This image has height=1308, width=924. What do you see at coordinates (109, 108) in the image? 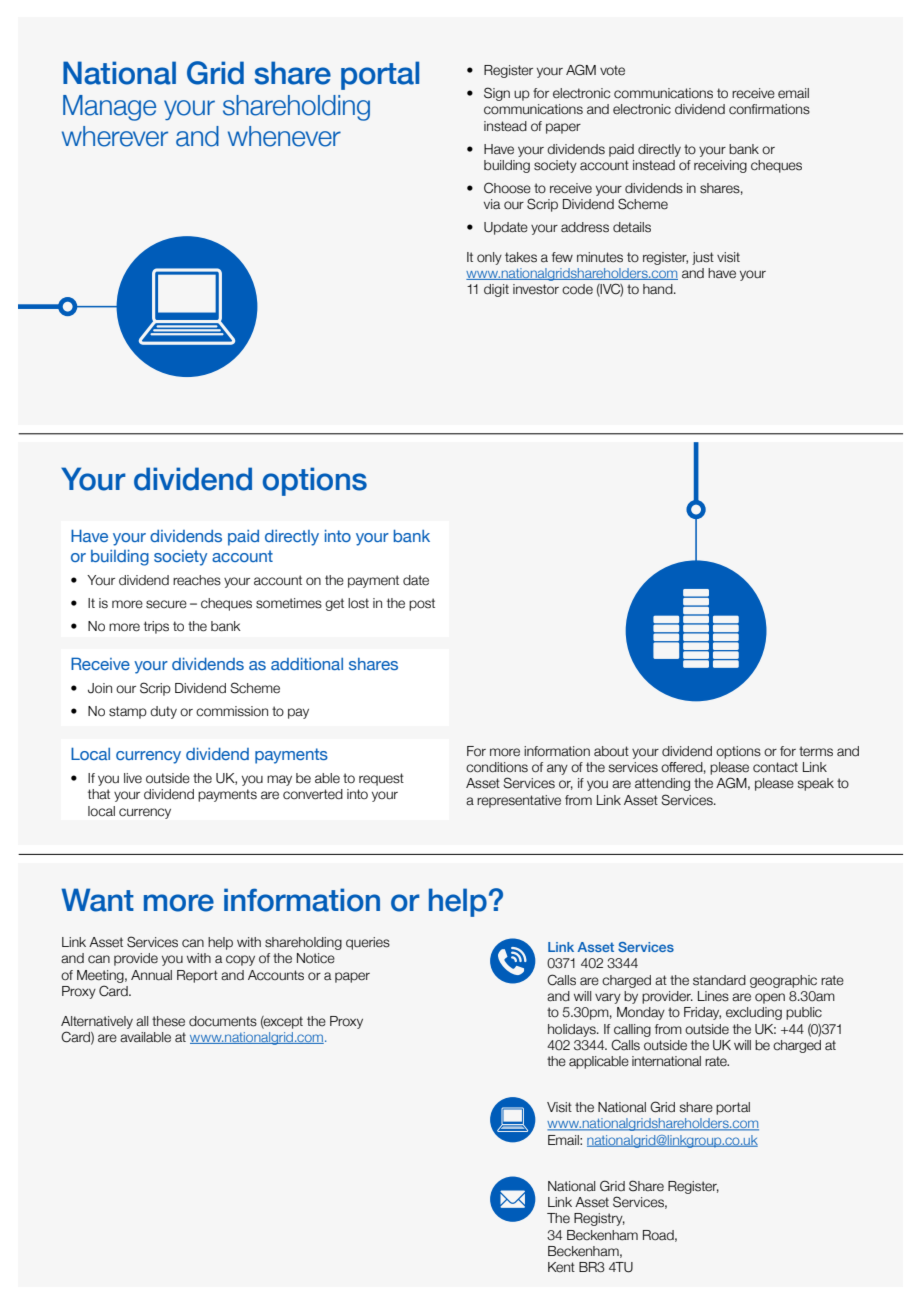
I see `Manage` at bounding box center [109, 108].
